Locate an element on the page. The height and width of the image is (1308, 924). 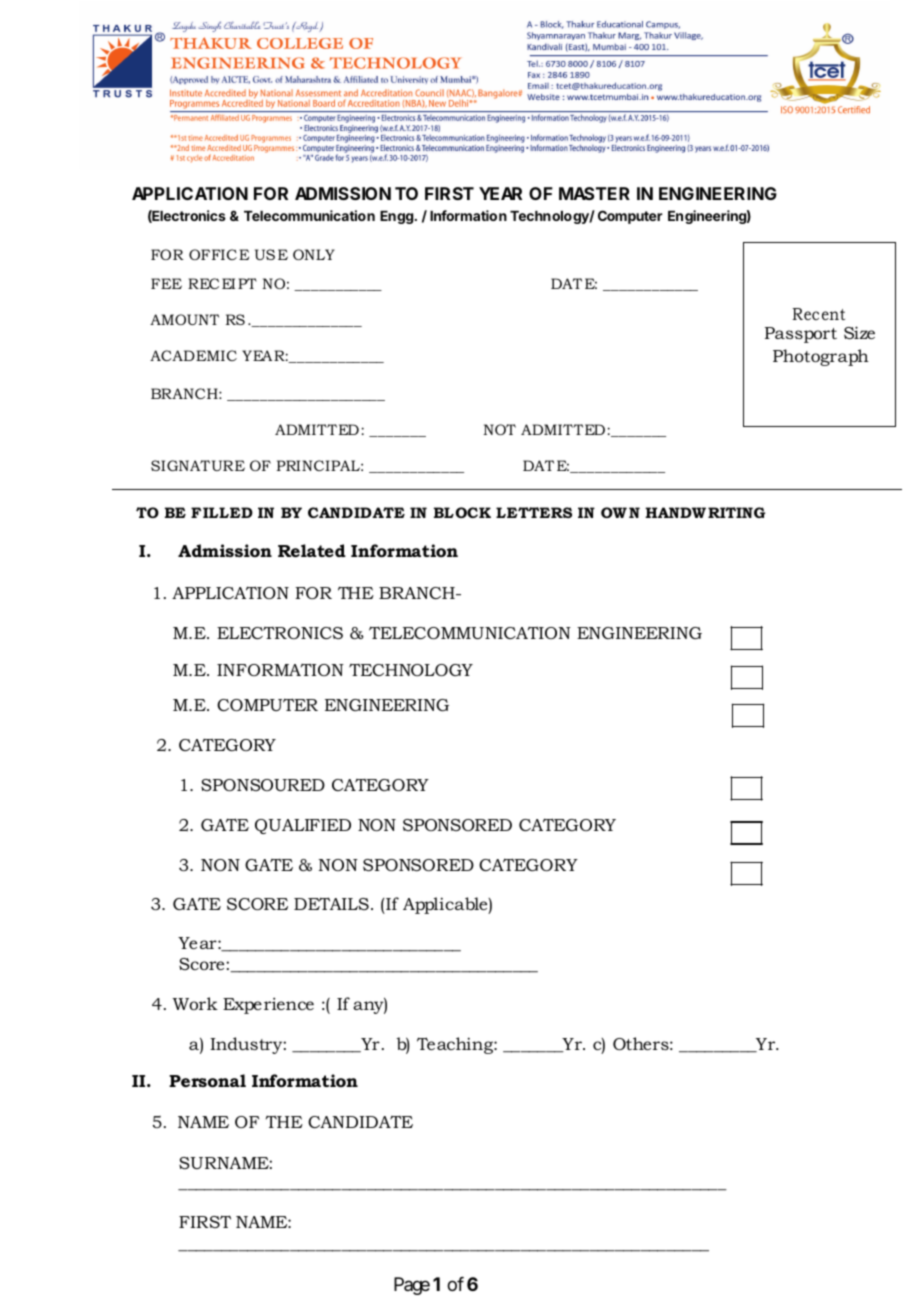
LETTERS is located at coordinates (534, 512).
